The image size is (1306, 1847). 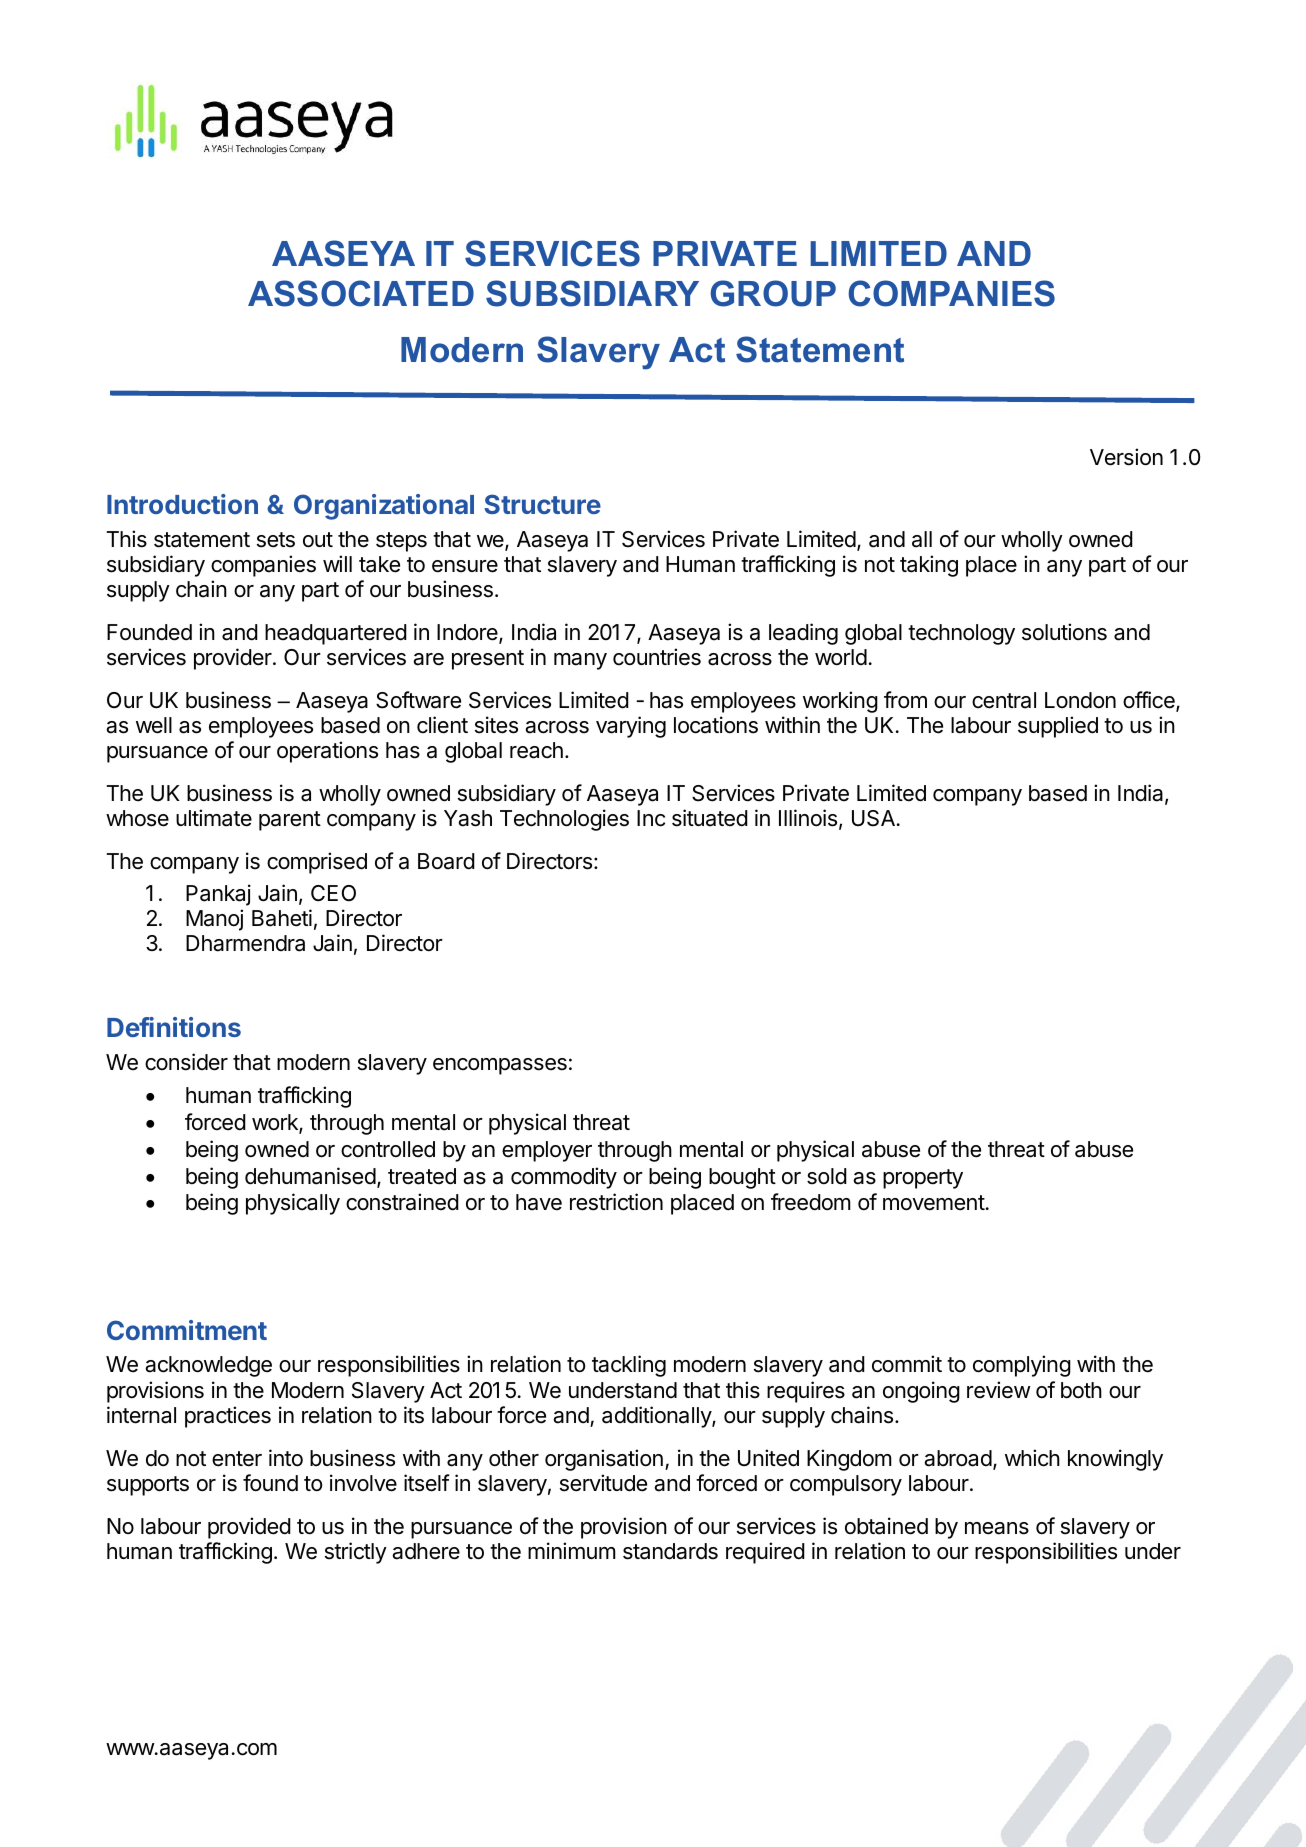 What do you see at coordinates (670, 1551) in the image?
I see `standards` at bounding box center [670, 1551].
